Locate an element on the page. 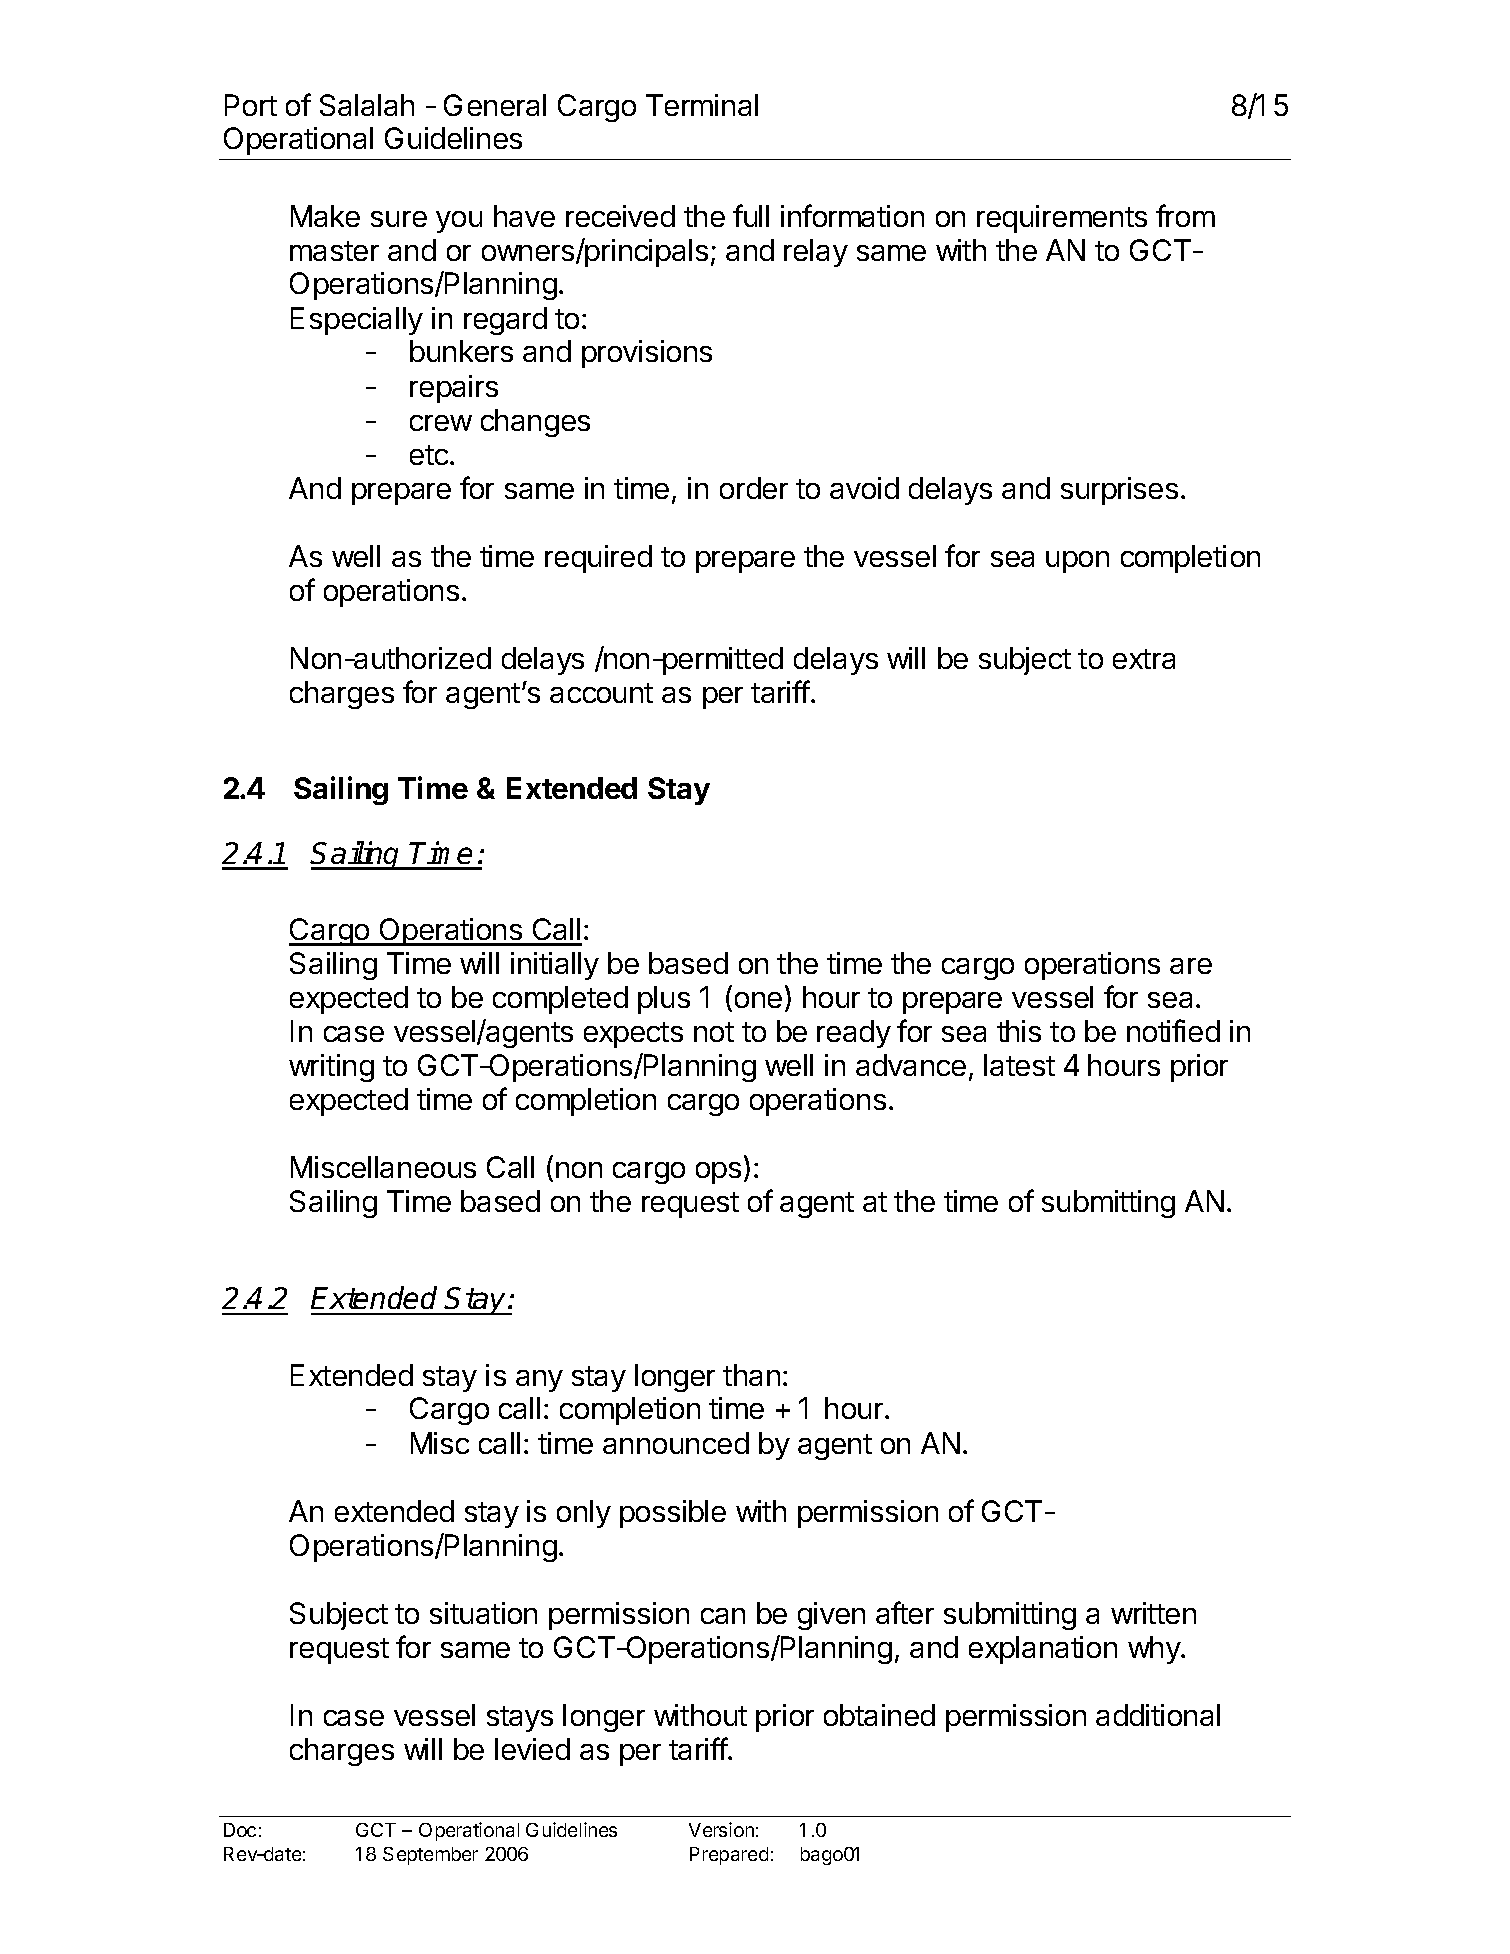 The height and width of the page is (1954, 1510). Salalah is located at coordinates (367, 105).
